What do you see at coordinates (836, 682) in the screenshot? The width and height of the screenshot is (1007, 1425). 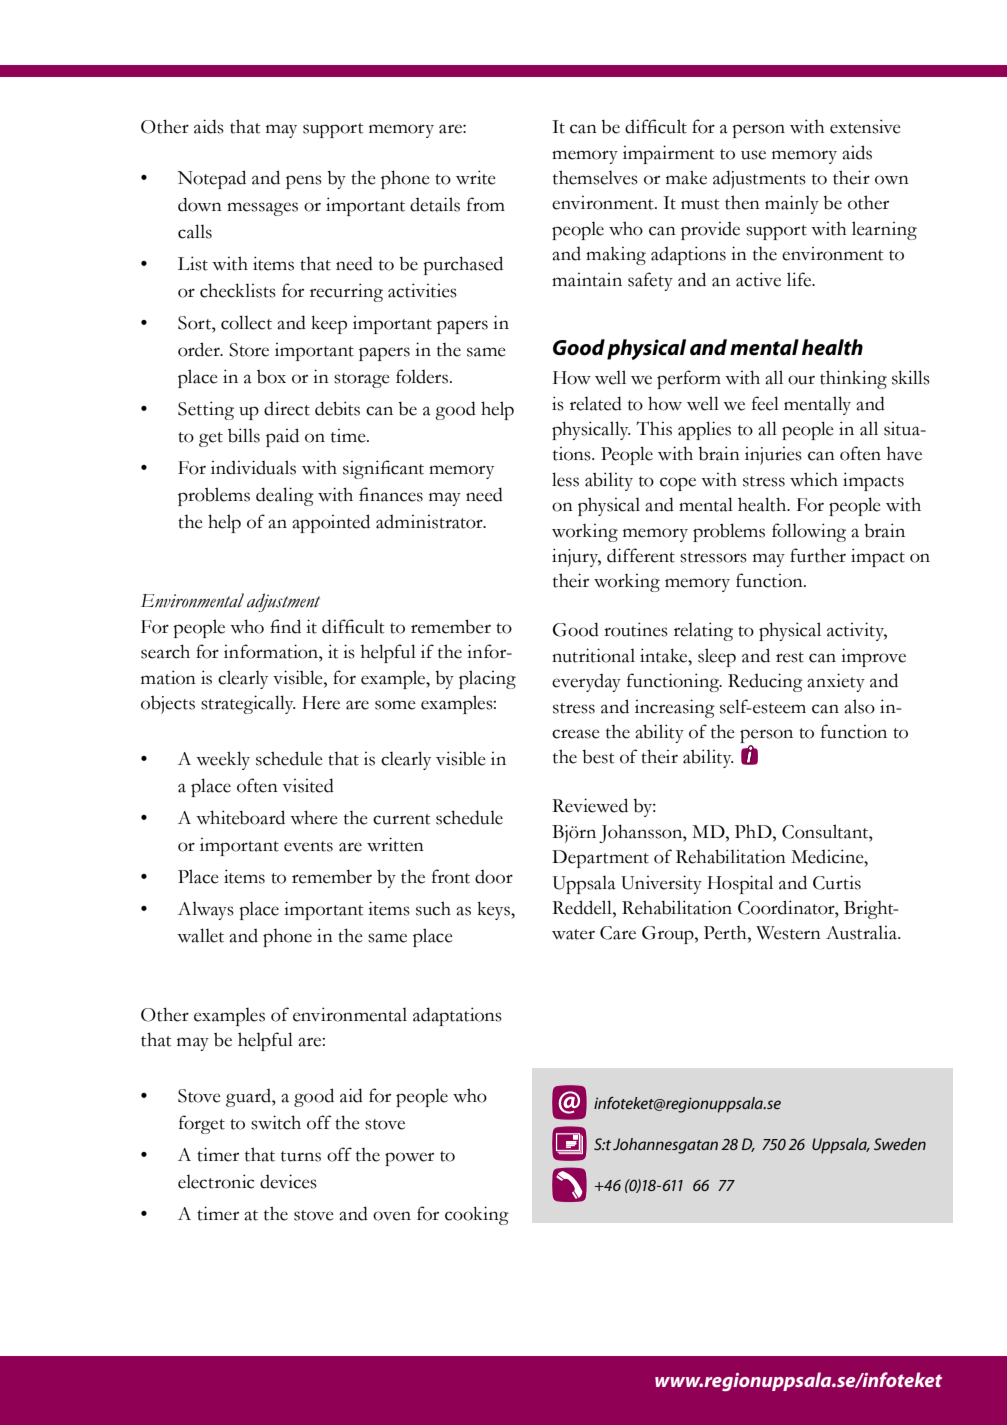 I see `anxiety` at bounding box center [836, 682].
